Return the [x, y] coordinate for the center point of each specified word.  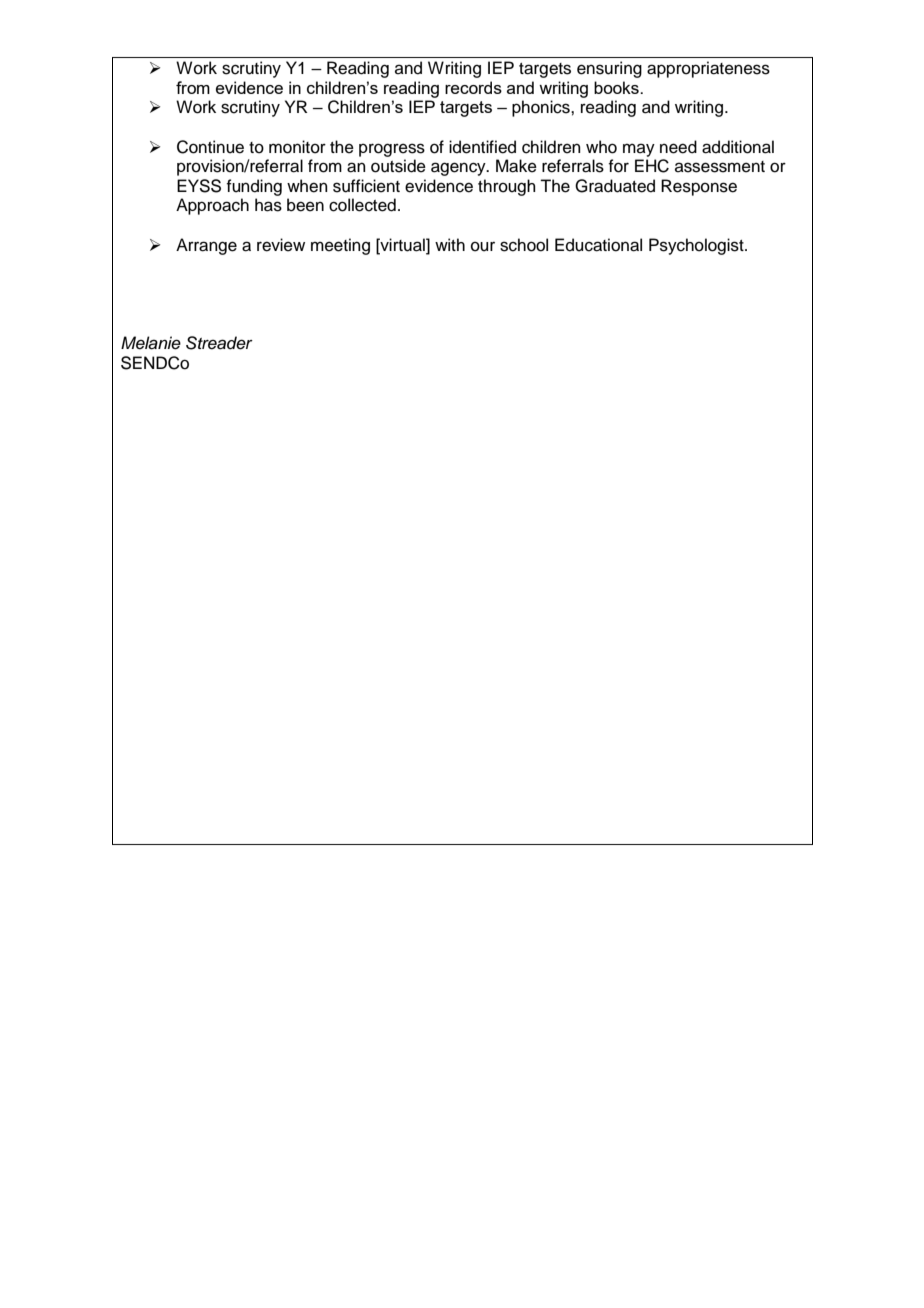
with [450, 244]
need [678, 147]
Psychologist [697, 246]
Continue [210, 147]
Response [699, 187]
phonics [542, 108]
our [483, 247]
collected [362, 205]
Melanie [151, 343]
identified [482, 147]
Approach [212, 206]
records [473, 87]
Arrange [206, 246]
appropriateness [708, 69]
